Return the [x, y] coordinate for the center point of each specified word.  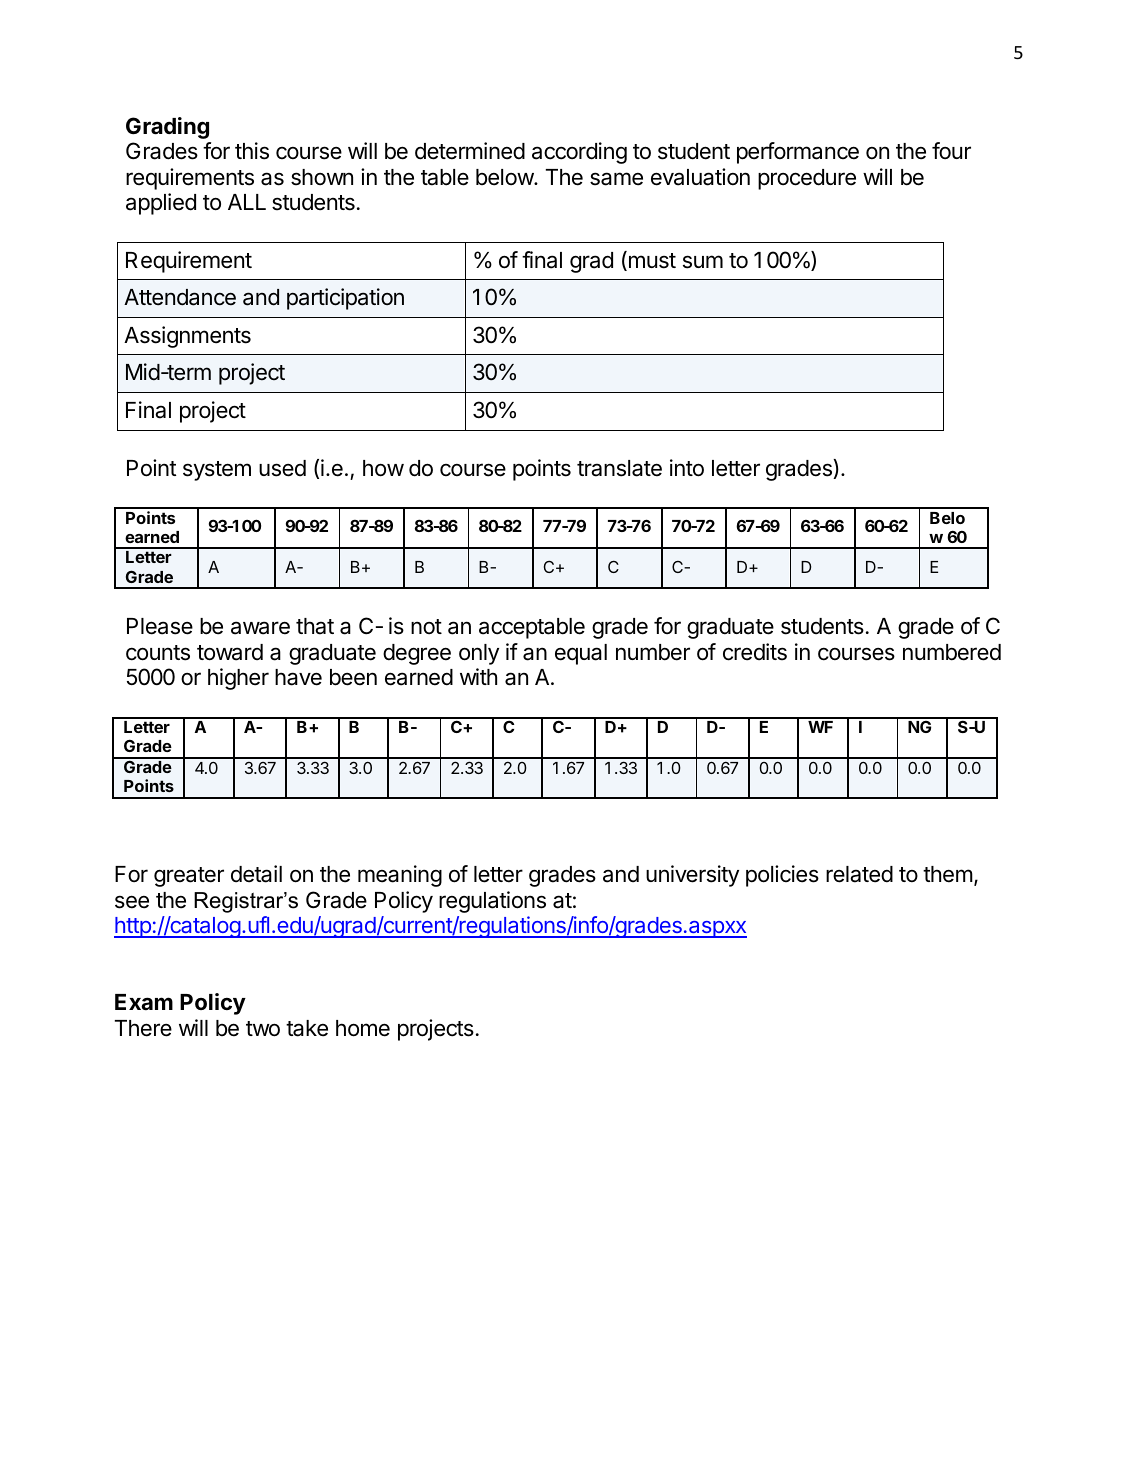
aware [260, 628]
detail [256, 874]
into [687, 468]
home [363, 1028]
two [263, 1029]
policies [782, 876]
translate [619, 468]
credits [755, 652]
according [579, 153]
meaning [400, 876]
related [859, 874]
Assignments [187, 337]
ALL [247, 202]
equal [581, 654]
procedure [807, 179]
